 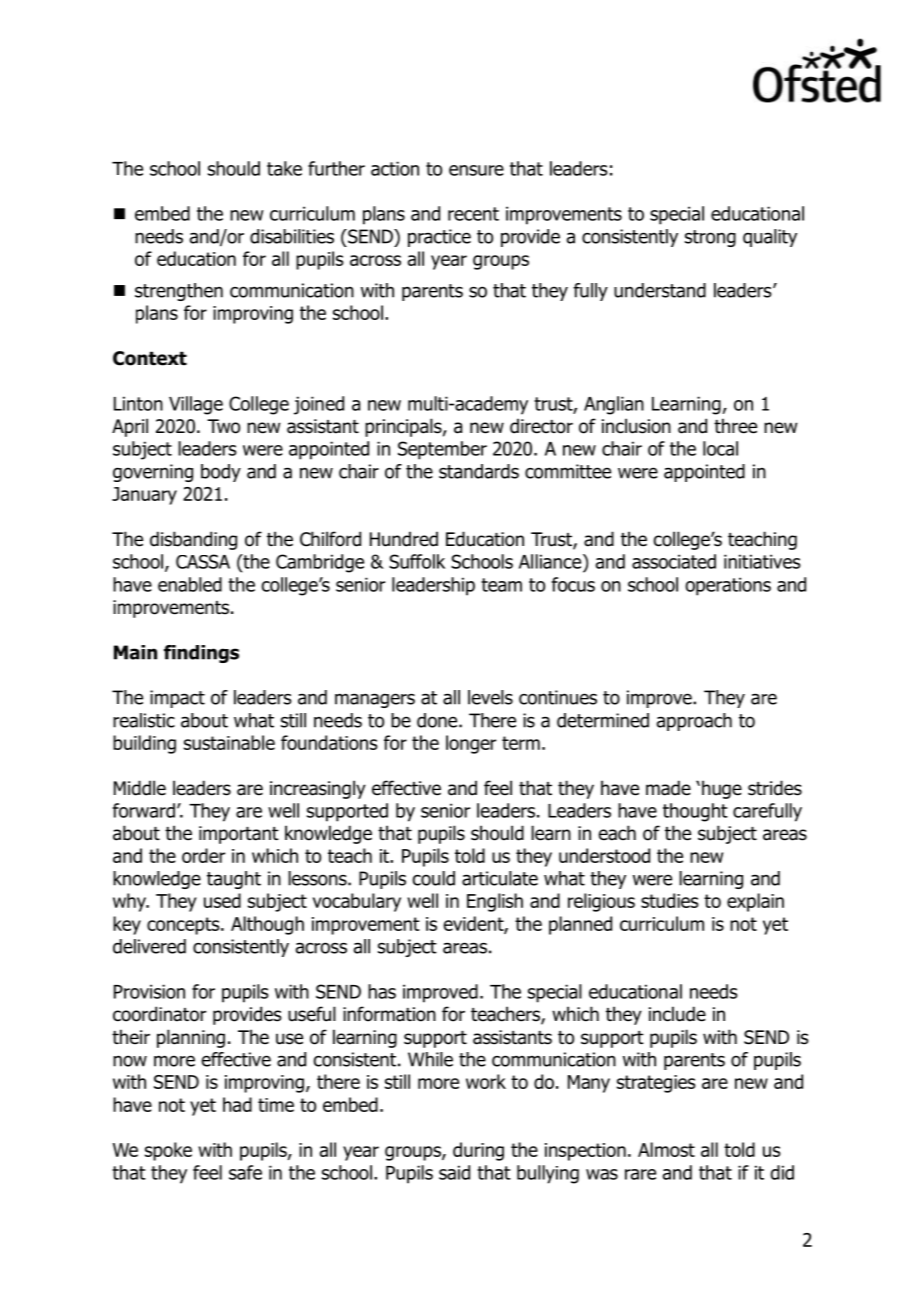 I want to click on disbanding, so click(x=193, y=540).
